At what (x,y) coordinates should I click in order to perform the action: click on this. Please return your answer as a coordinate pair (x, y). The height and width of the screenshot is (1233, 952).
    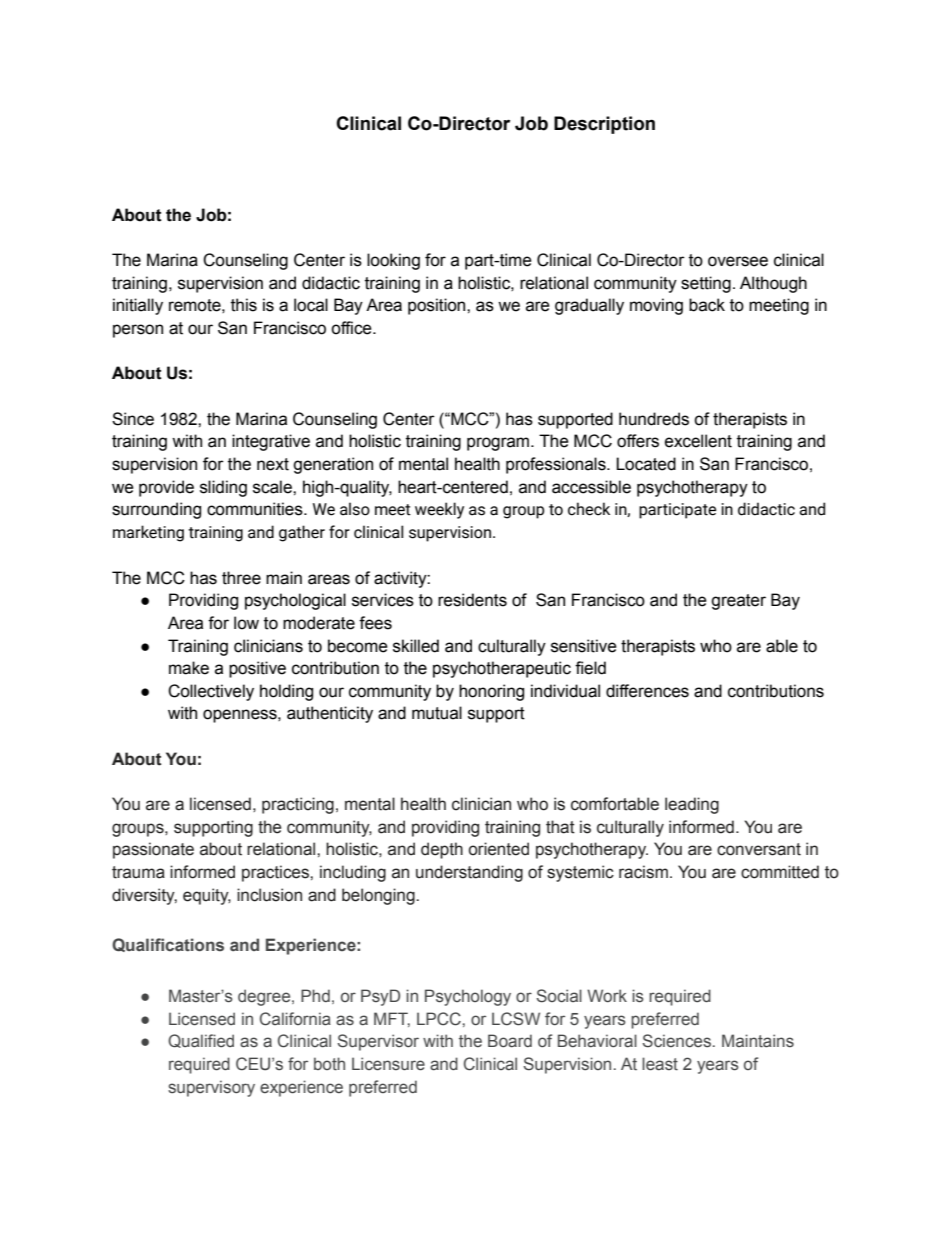
    Looking at the image, I should click on (244, 305).
